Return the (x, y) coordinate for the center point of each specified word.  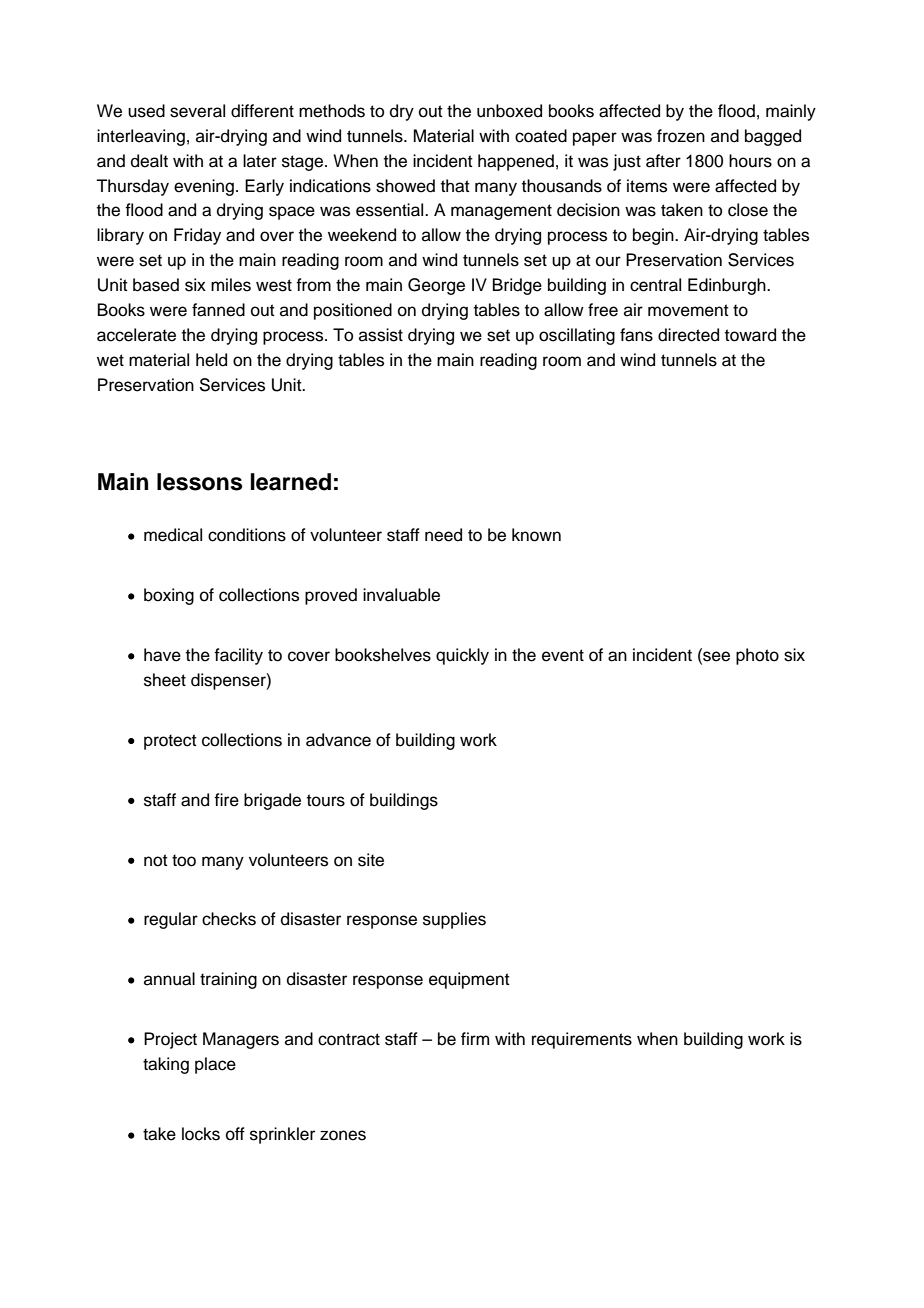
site (371, 860)
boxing (169, 596)
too (184, 860)
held (211, 360)
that (455, 186)
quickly (462, 656)
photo (757, 656)
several (197, 111)
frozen (681, 136)
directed (688, 335)
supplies (454, 920)
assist (381, 335)
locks (201, 1134)
